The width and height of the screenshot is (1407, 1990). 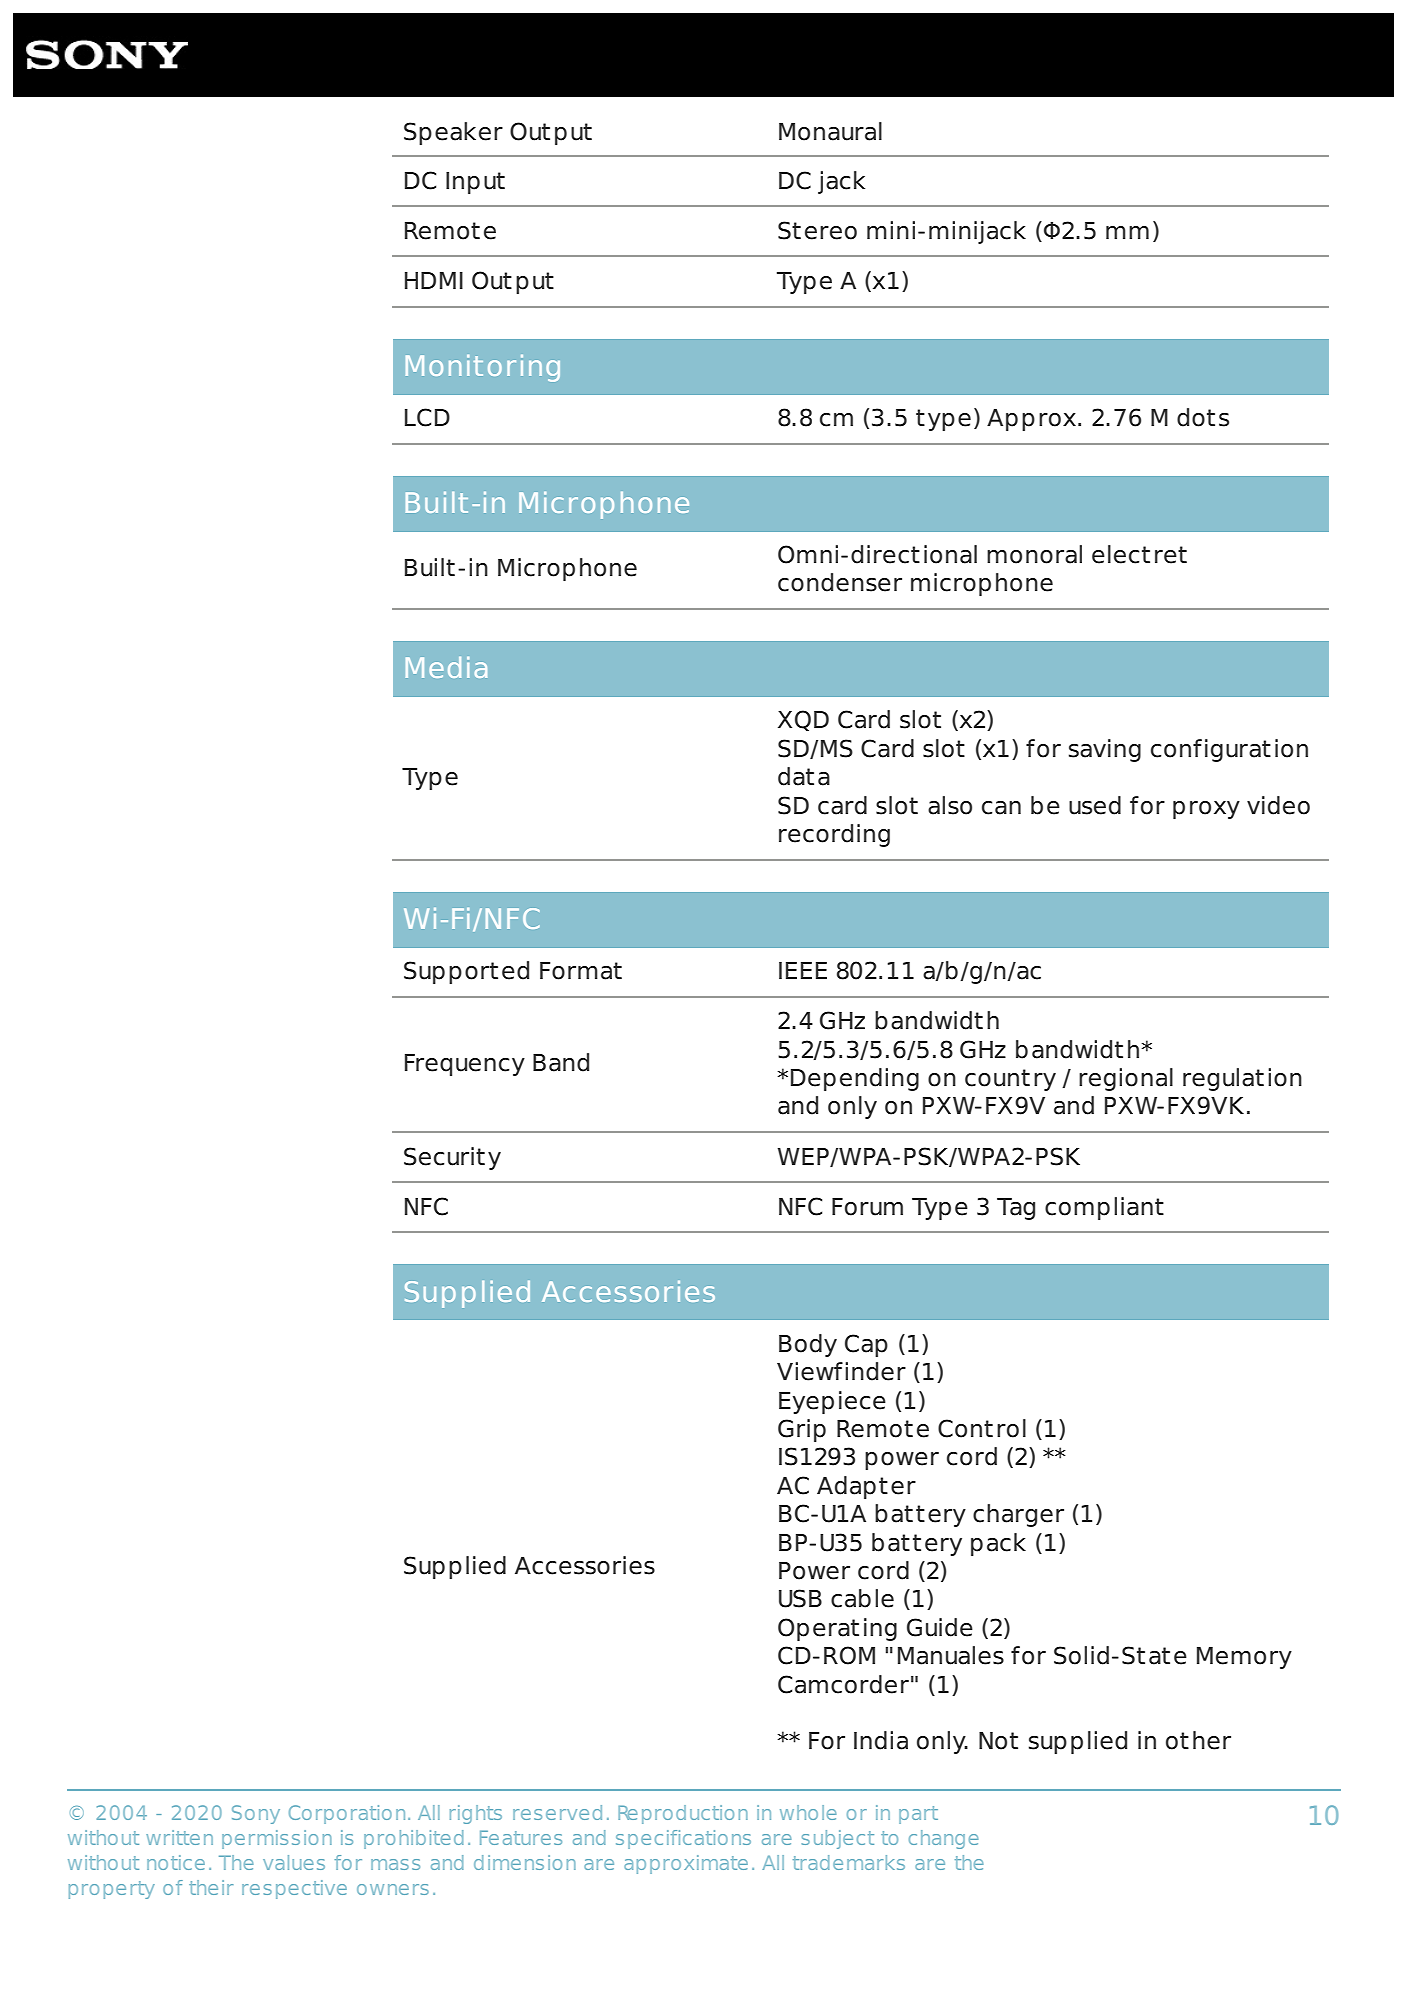 I want to click on dot, so click(x=1196, y=417).
